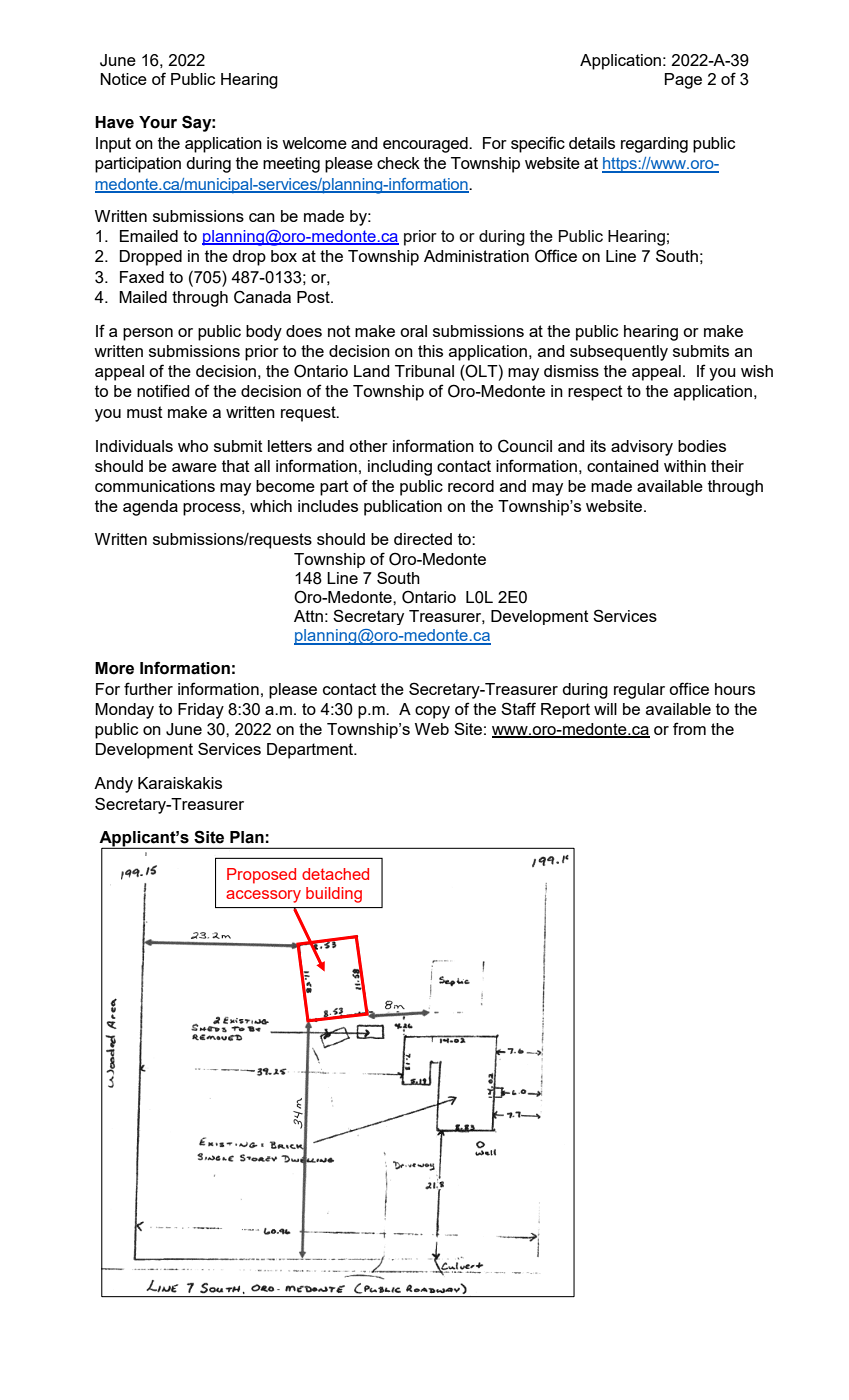 The image size is (849, 1400). Describe the element at coordinates (619, 353) in the screenshot. I see `subsequently` at that location.
